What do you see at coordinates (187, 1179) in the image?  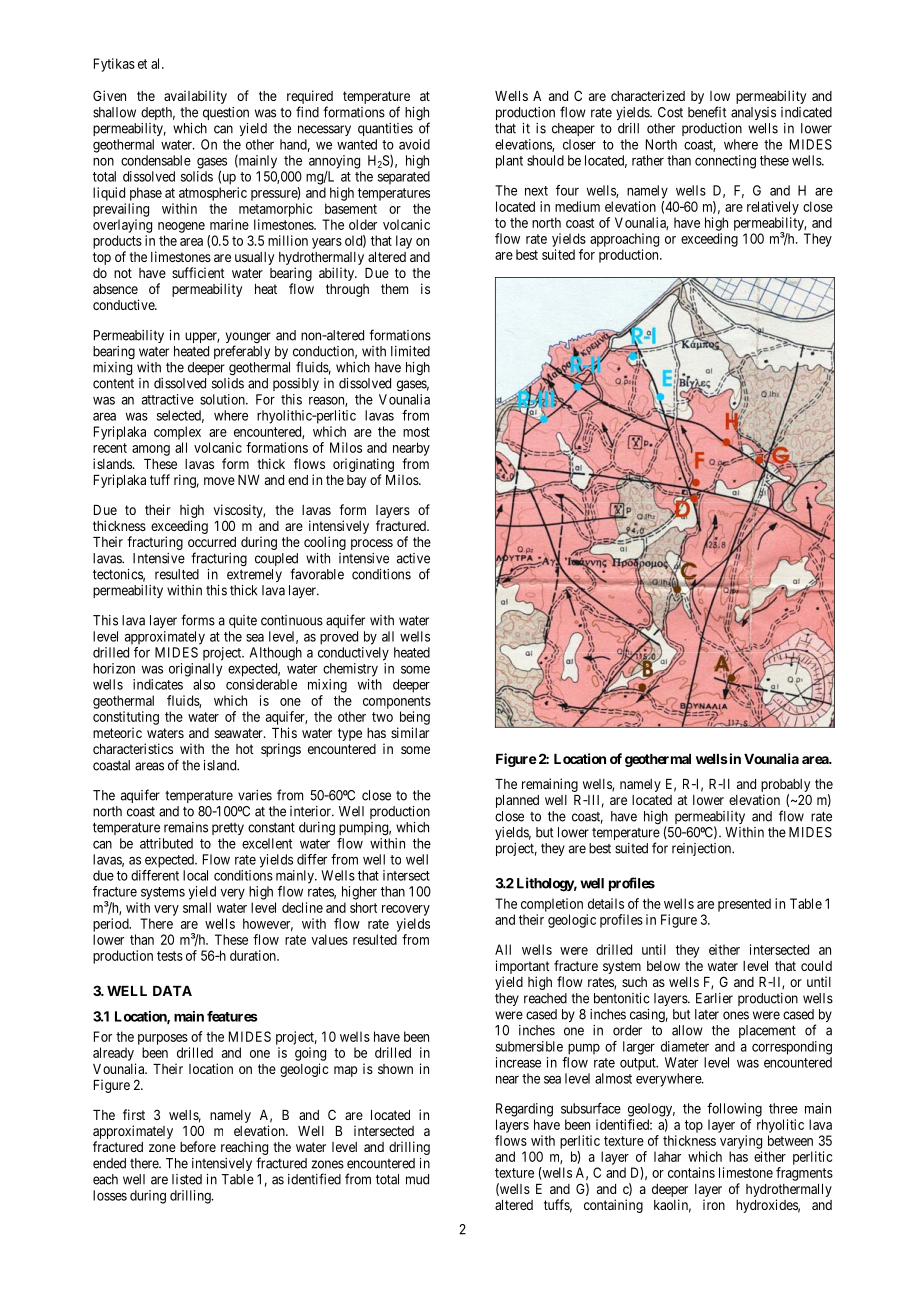 I see `listed` at bounding box center [187, 1179].
